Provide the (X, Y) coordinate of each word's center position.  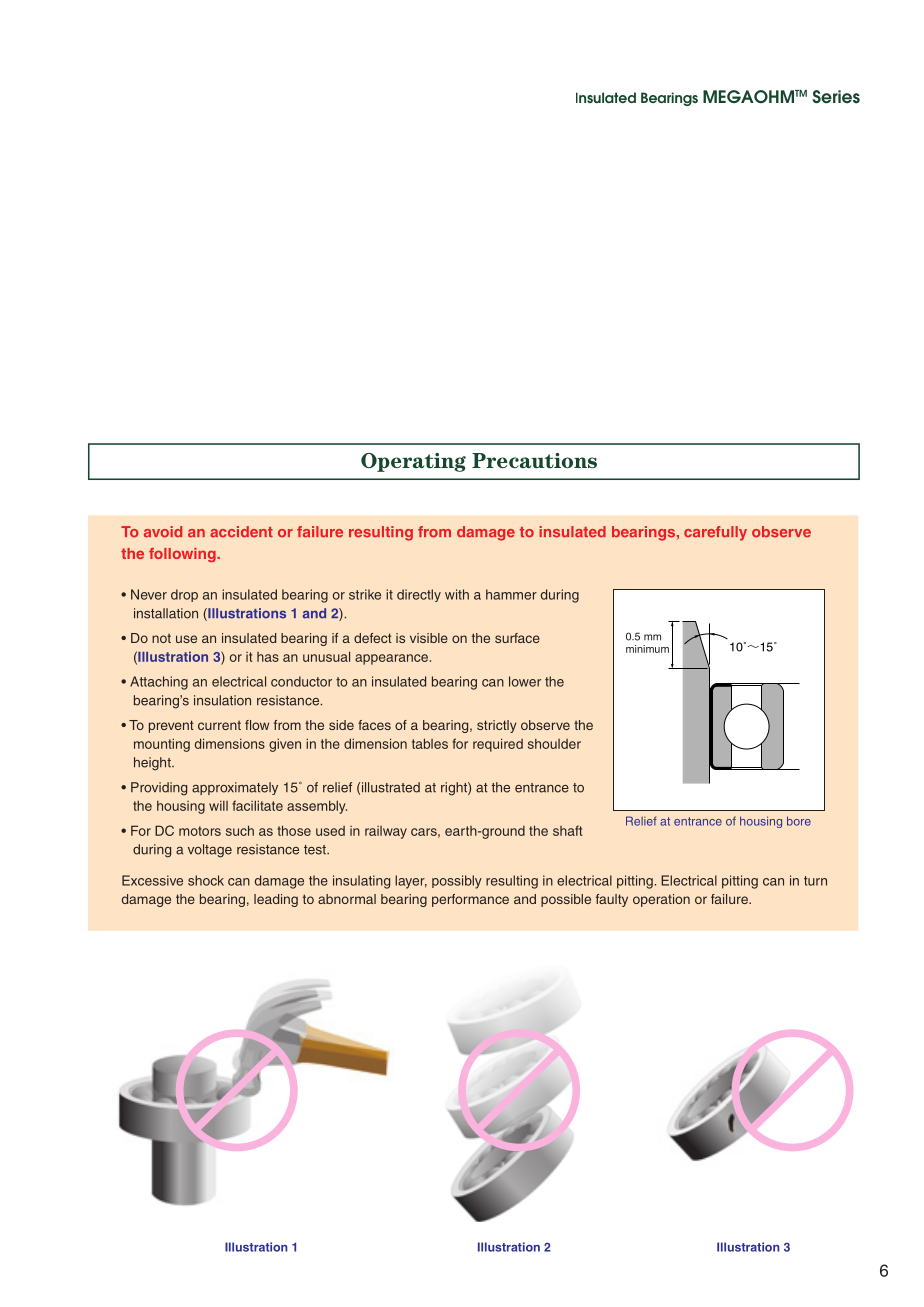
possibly (457, 882)
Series (836, 97)
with (457, 594)
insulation (222, 700)
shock (206, 880)
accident (241, 532)
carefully (715, 533)
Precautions (534, 461)
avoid (163, 532)
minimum (647, 649)
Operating (413, 462)
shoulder (554, 743)
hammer (511, 594)
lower (525, 681)
